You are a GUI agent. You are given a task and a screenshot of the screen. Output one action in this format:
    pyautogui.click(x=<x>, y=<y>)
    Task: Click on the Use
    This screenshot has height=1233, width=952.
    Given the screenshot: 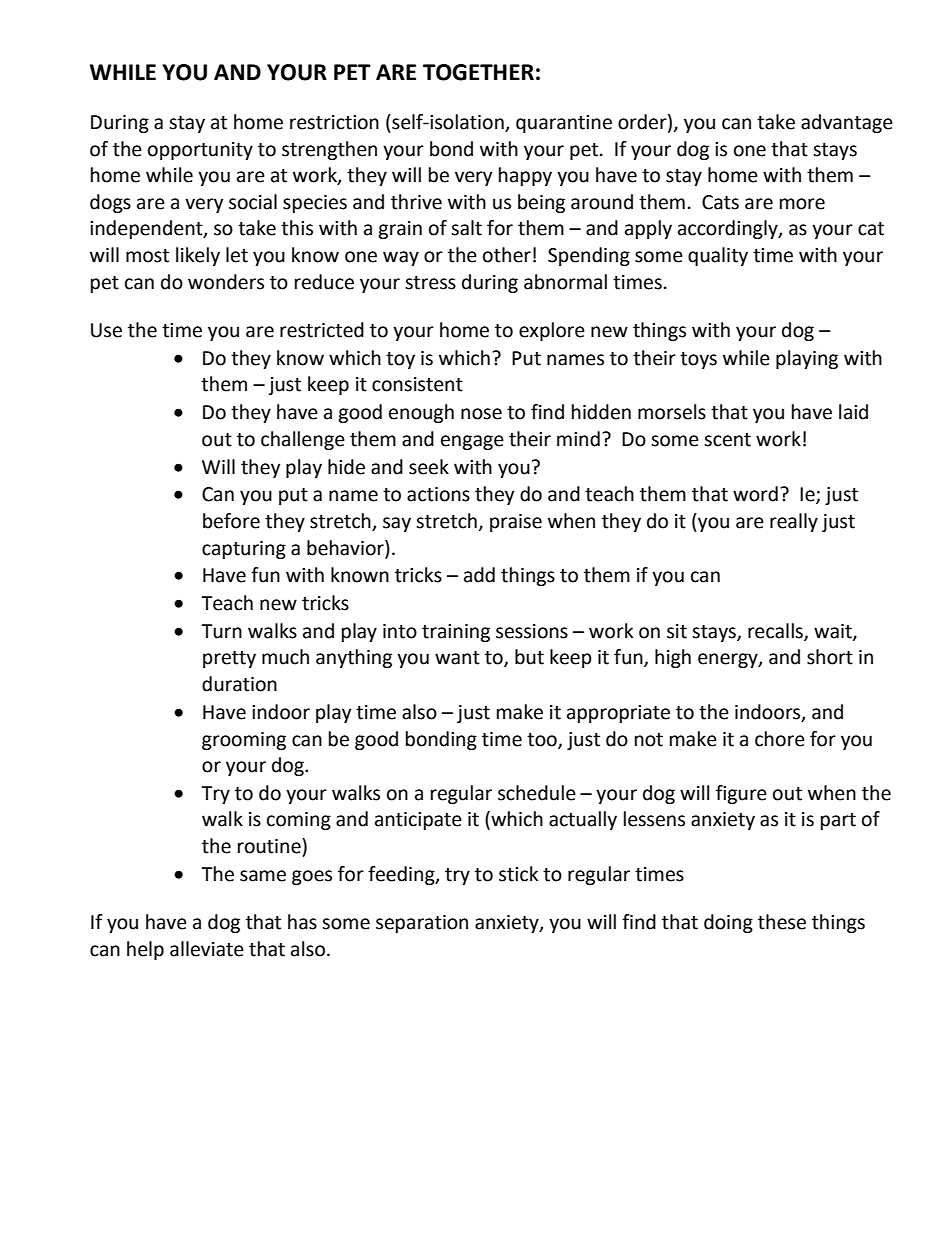 What is the action you would take?
    pyautogui.click(x=106, y=330)
